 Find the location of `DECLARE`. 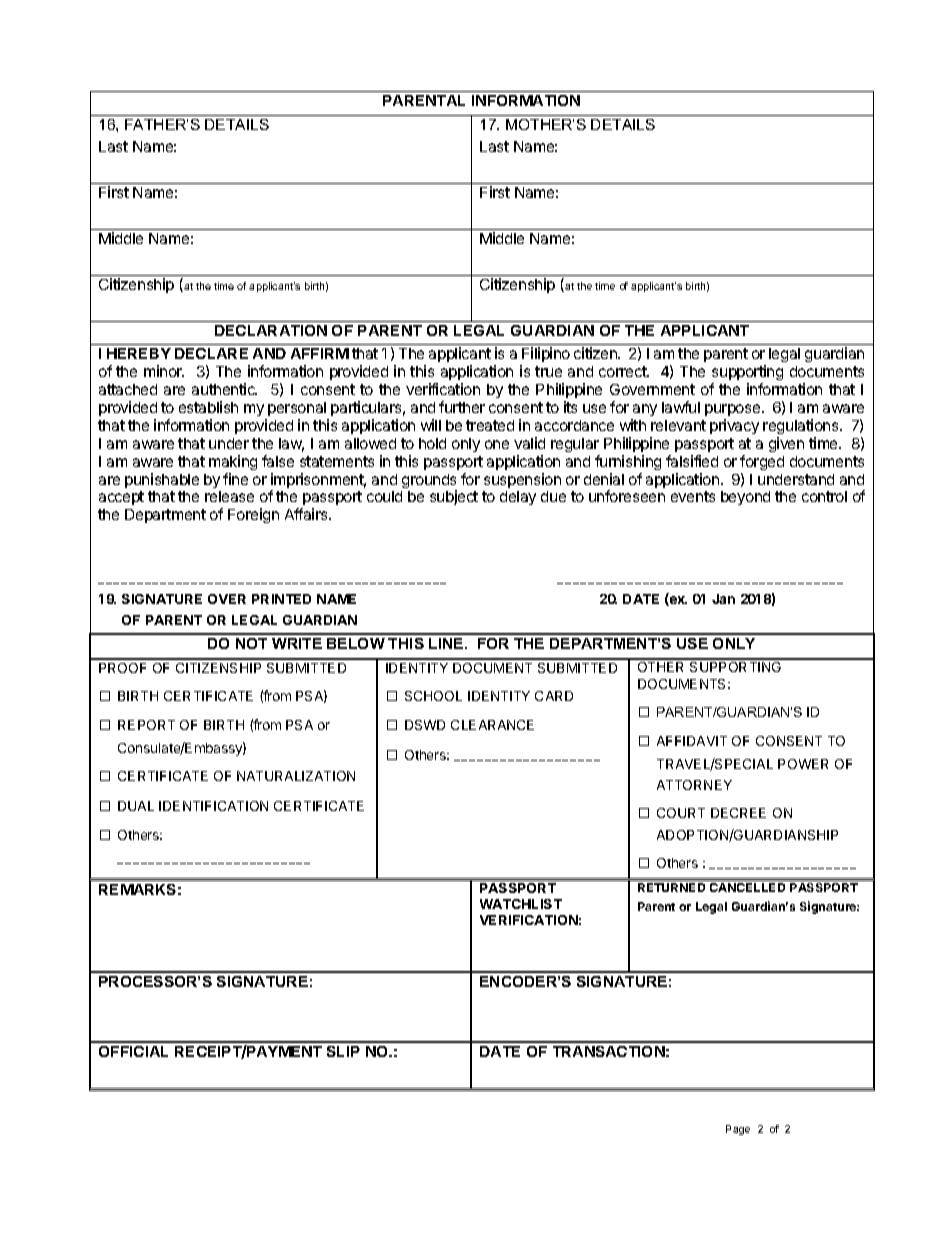

DECLARE is located at coordinates (211, 353).
